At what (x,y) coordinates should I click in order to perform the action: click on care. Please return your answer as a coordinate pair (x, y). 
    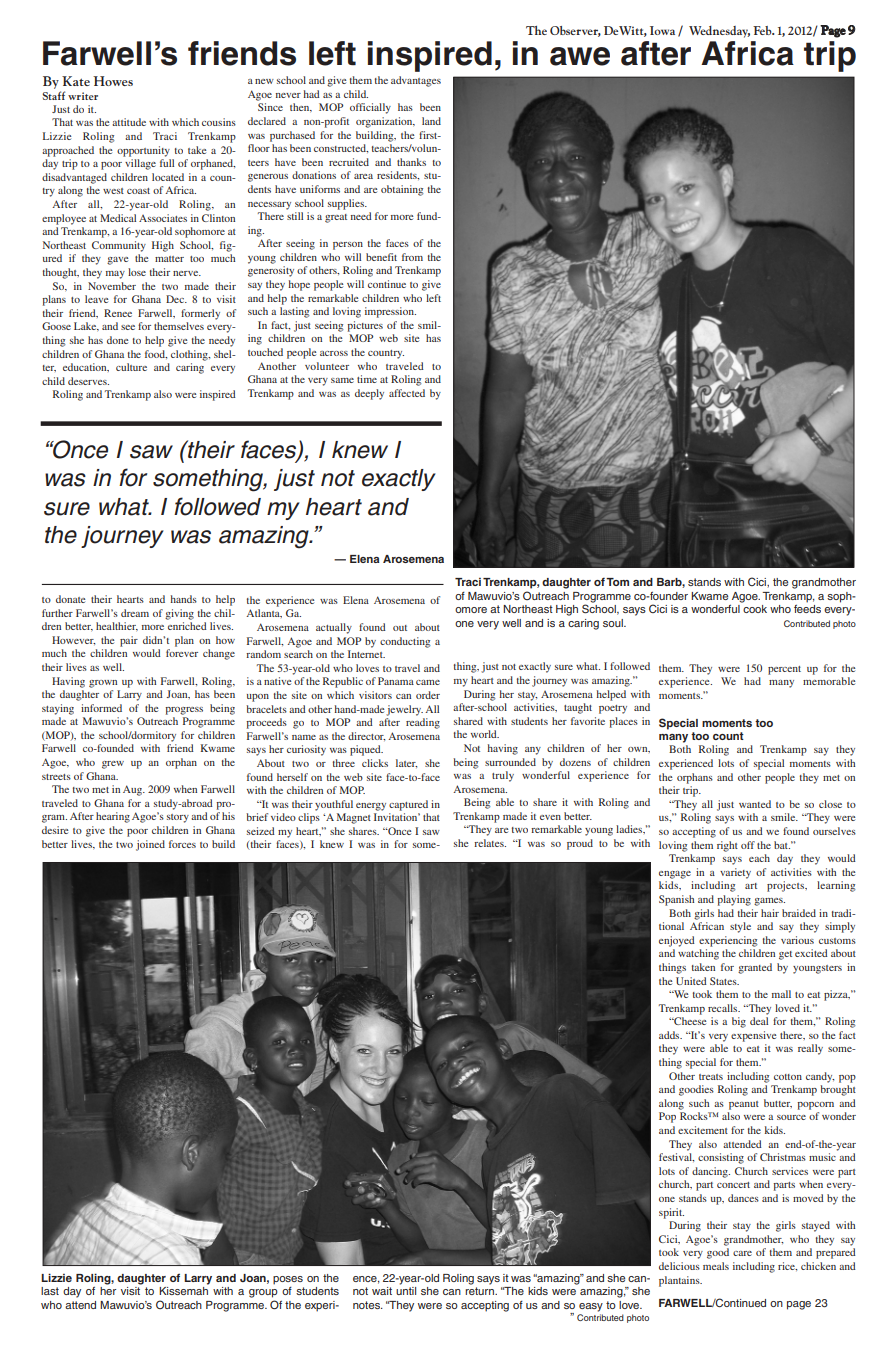
    Looking at the image, I should click on (742, 1253).
